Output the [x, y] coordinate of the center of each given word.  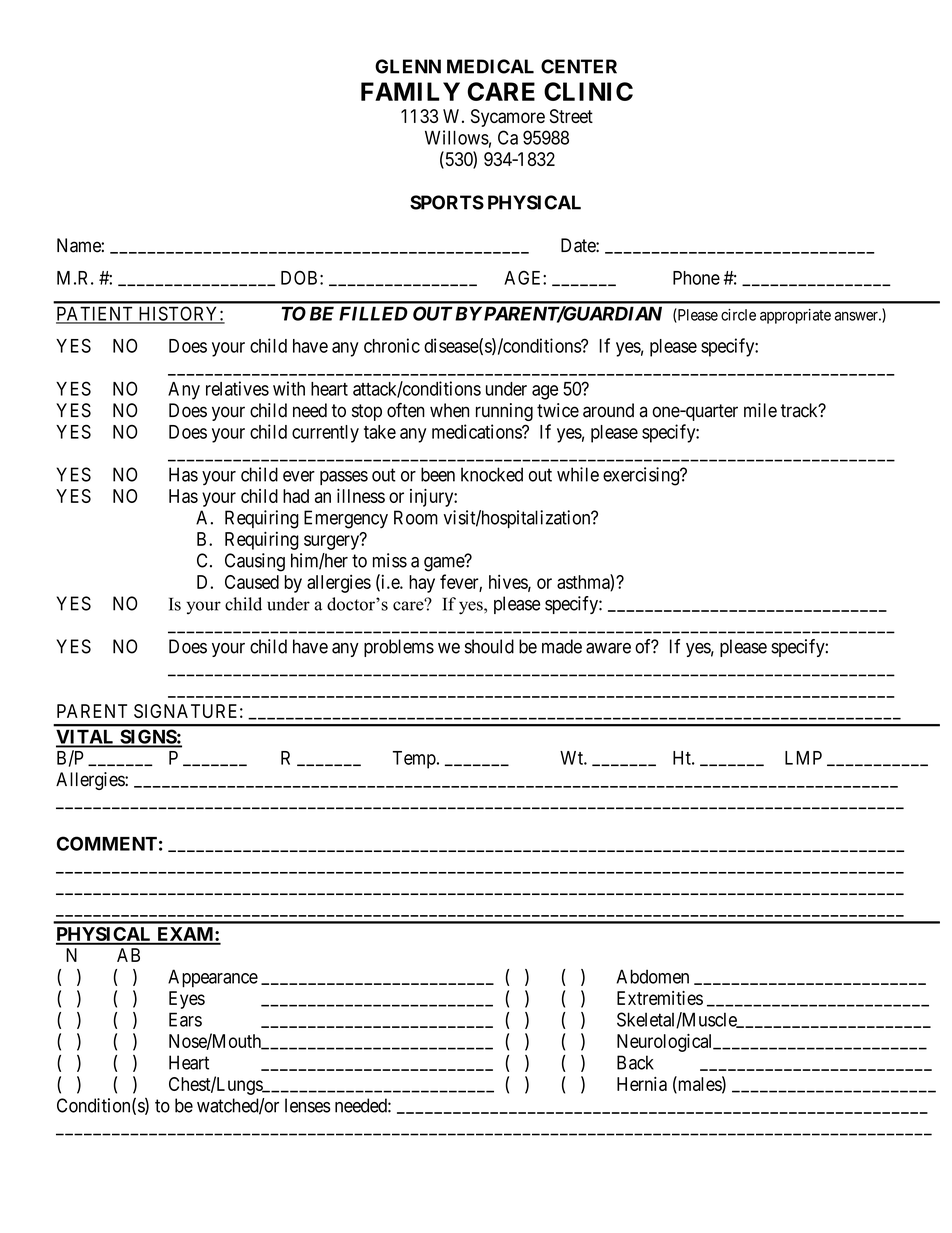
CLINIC [588, 91]
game [445, 564]
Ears [185, 1019]
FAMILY [410, 91]
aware [608, 648]
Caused [252, 582]
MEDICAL [490, 66]
